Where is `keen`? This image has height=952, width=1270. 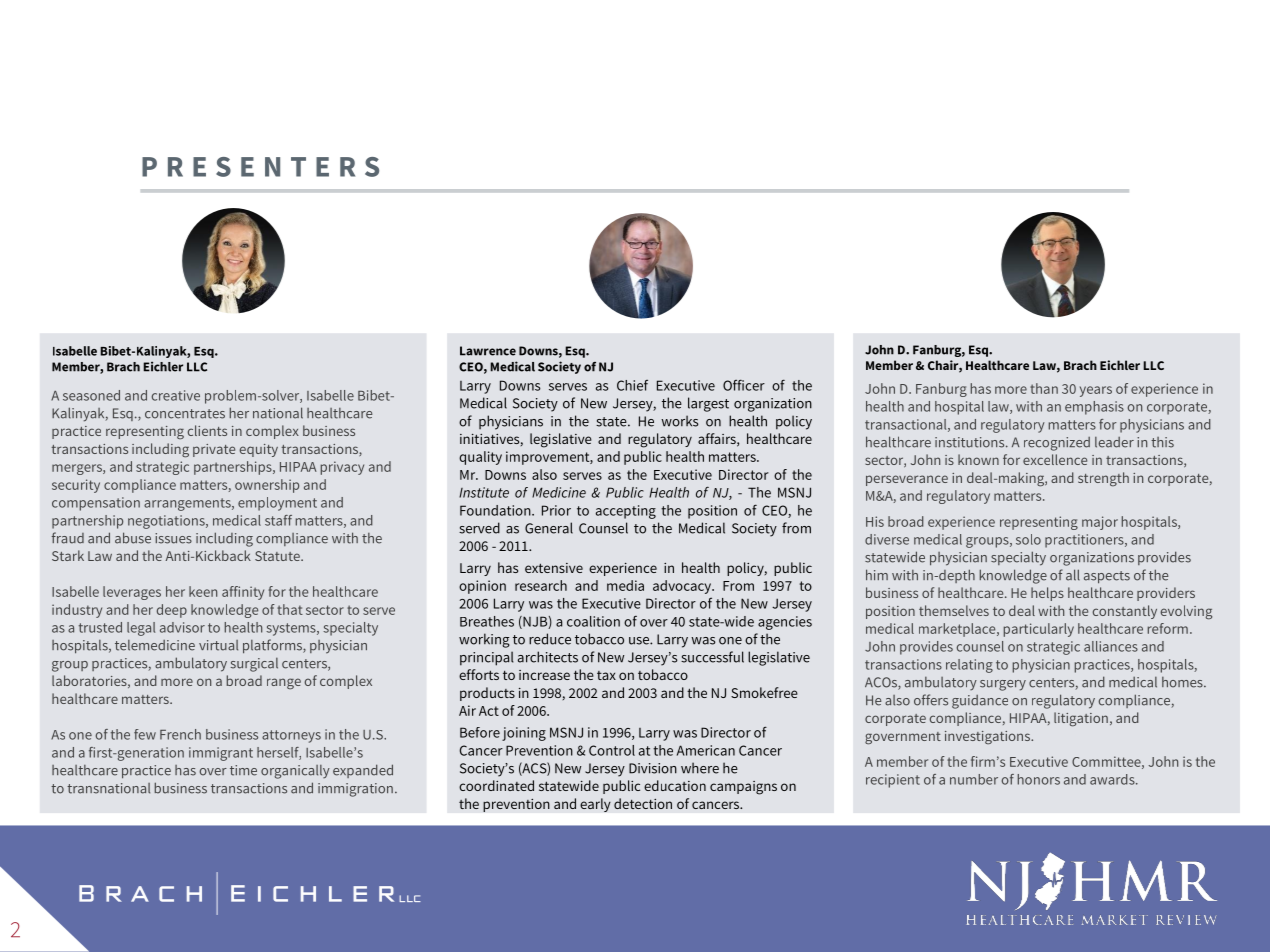
keen is located at coordinates (203, 591).
